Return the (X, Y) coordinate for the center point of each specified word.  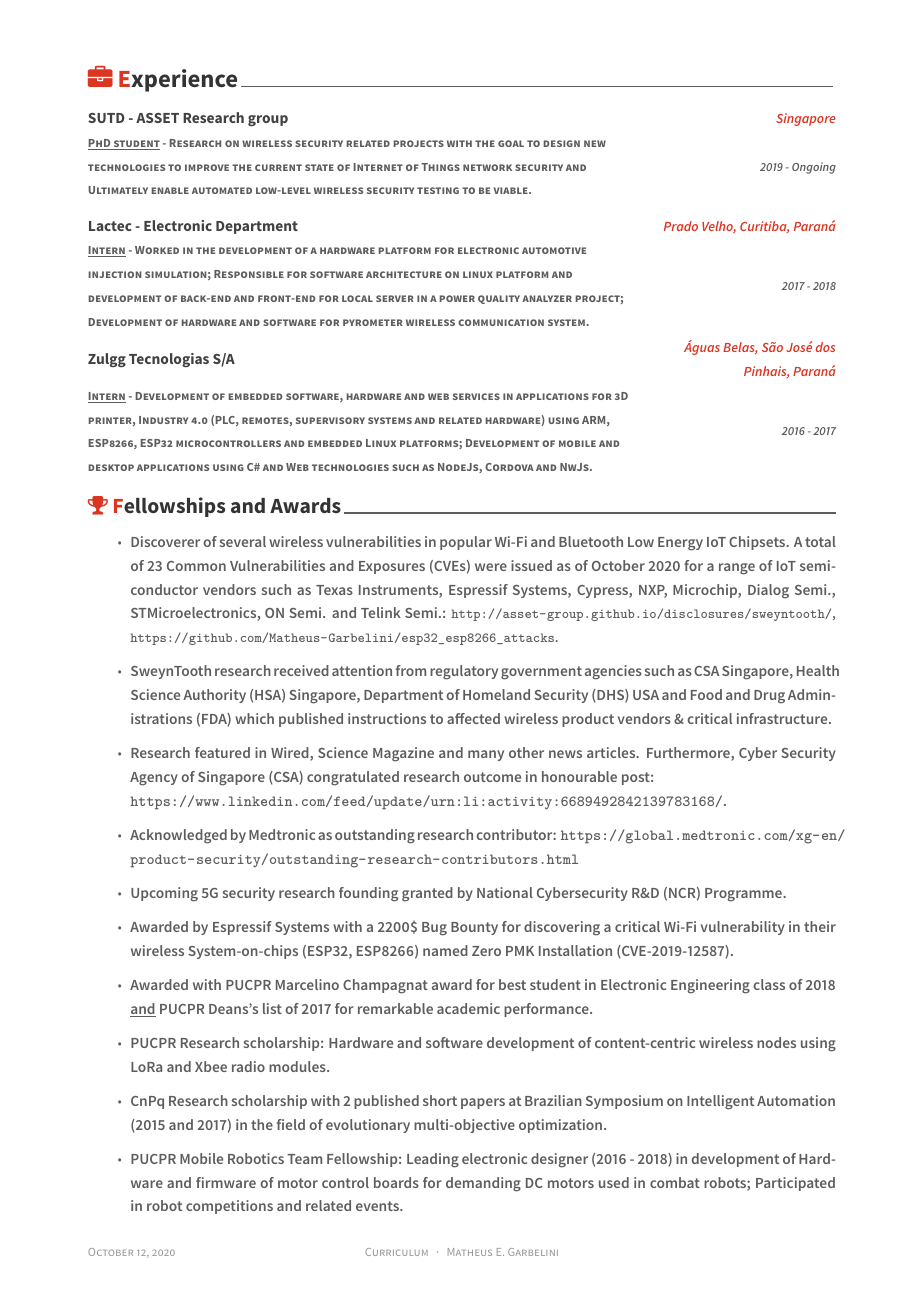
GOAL (511, 143)
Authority (214, 696)
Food (706, 694)
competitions (229, 1207)
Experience (178, 80)
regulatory (464, 672)
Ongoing (814, 168)
